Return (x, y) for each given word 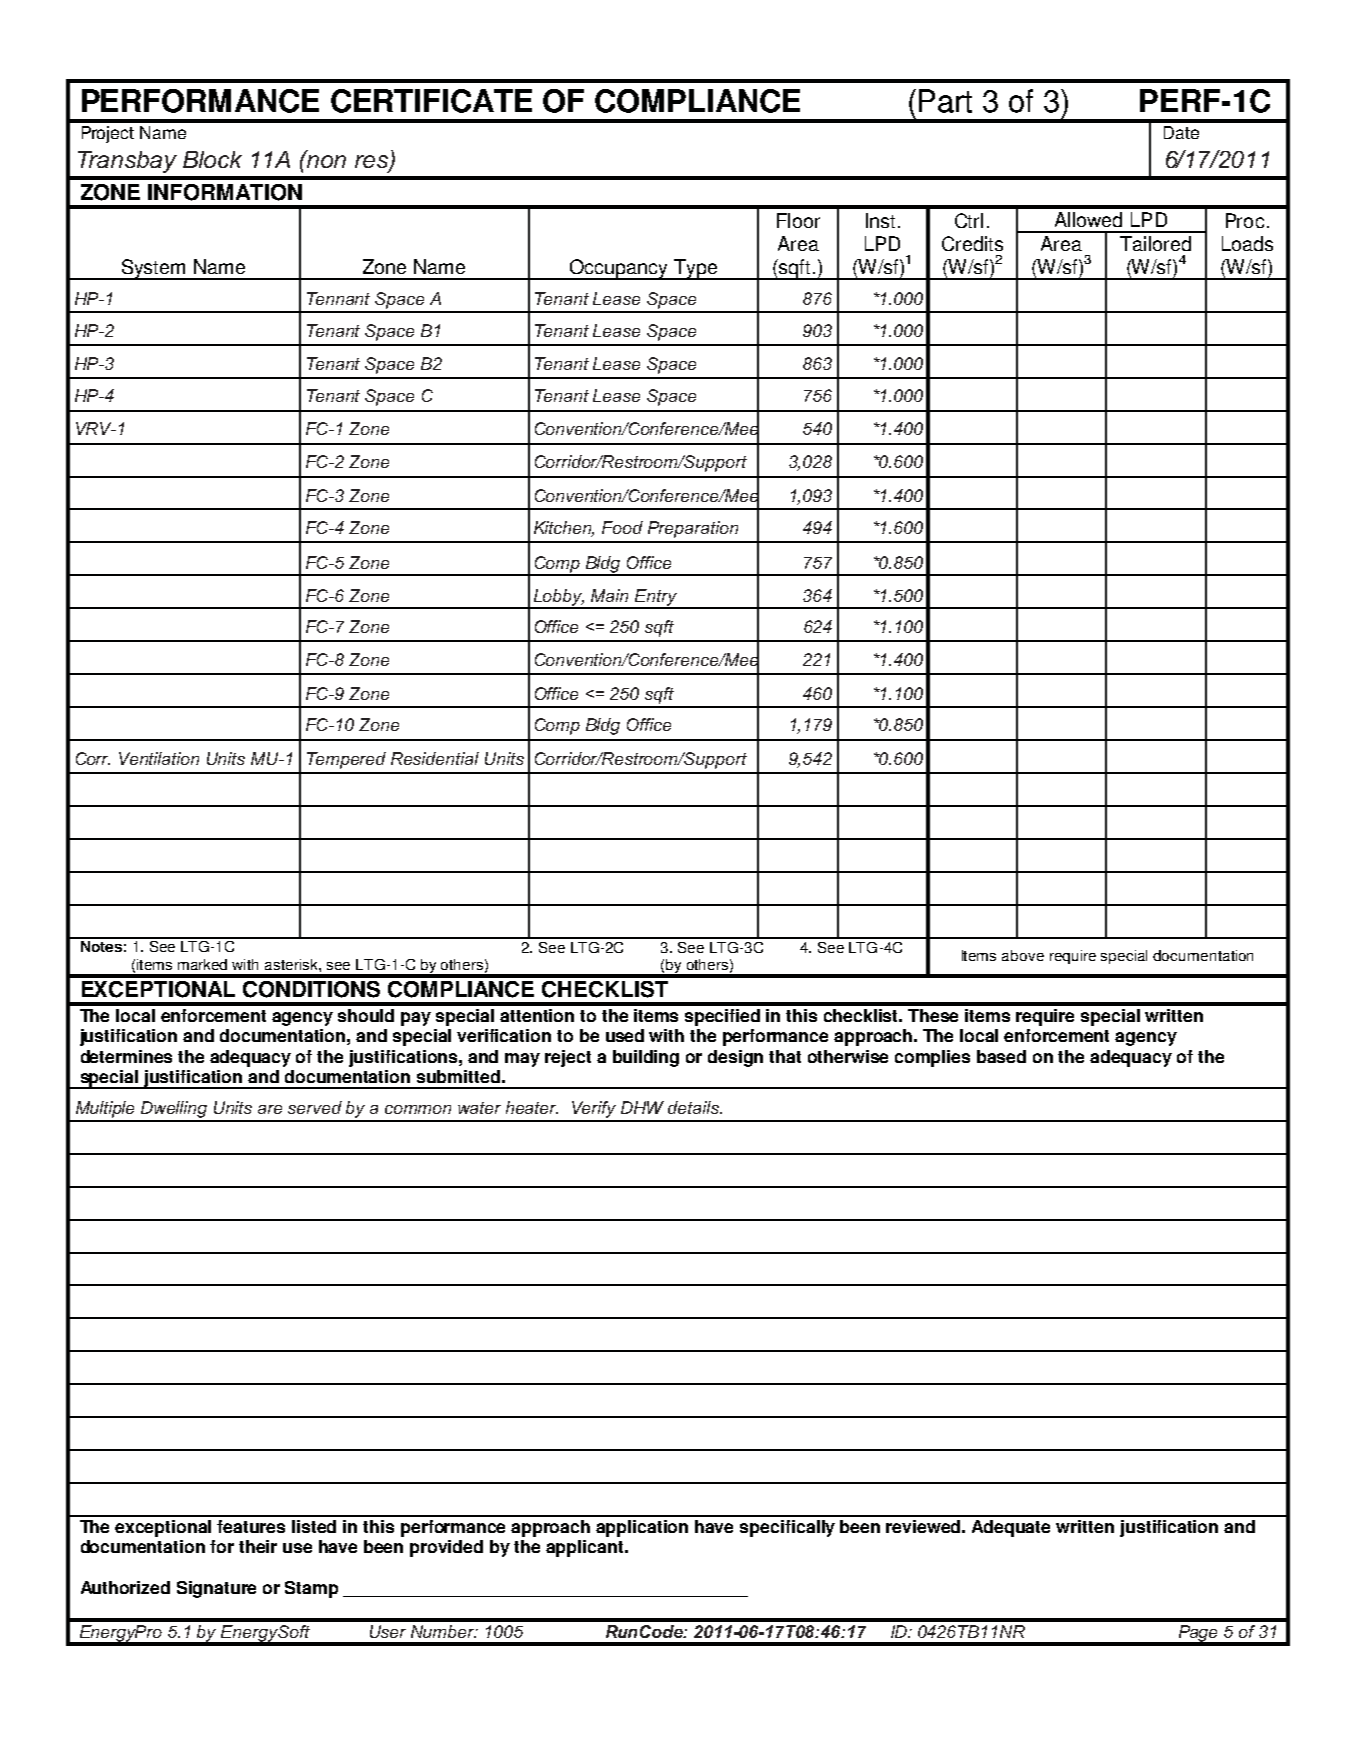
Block (212, 159)
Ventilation (159, 758)
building (646, 1058)
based (1001, 1056)
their (258, 1546)
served (315, 1107)
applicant (586, 1548)
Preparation (693, 529)
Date (1181, 132)
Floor (798, 220)
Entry (656, 598)
